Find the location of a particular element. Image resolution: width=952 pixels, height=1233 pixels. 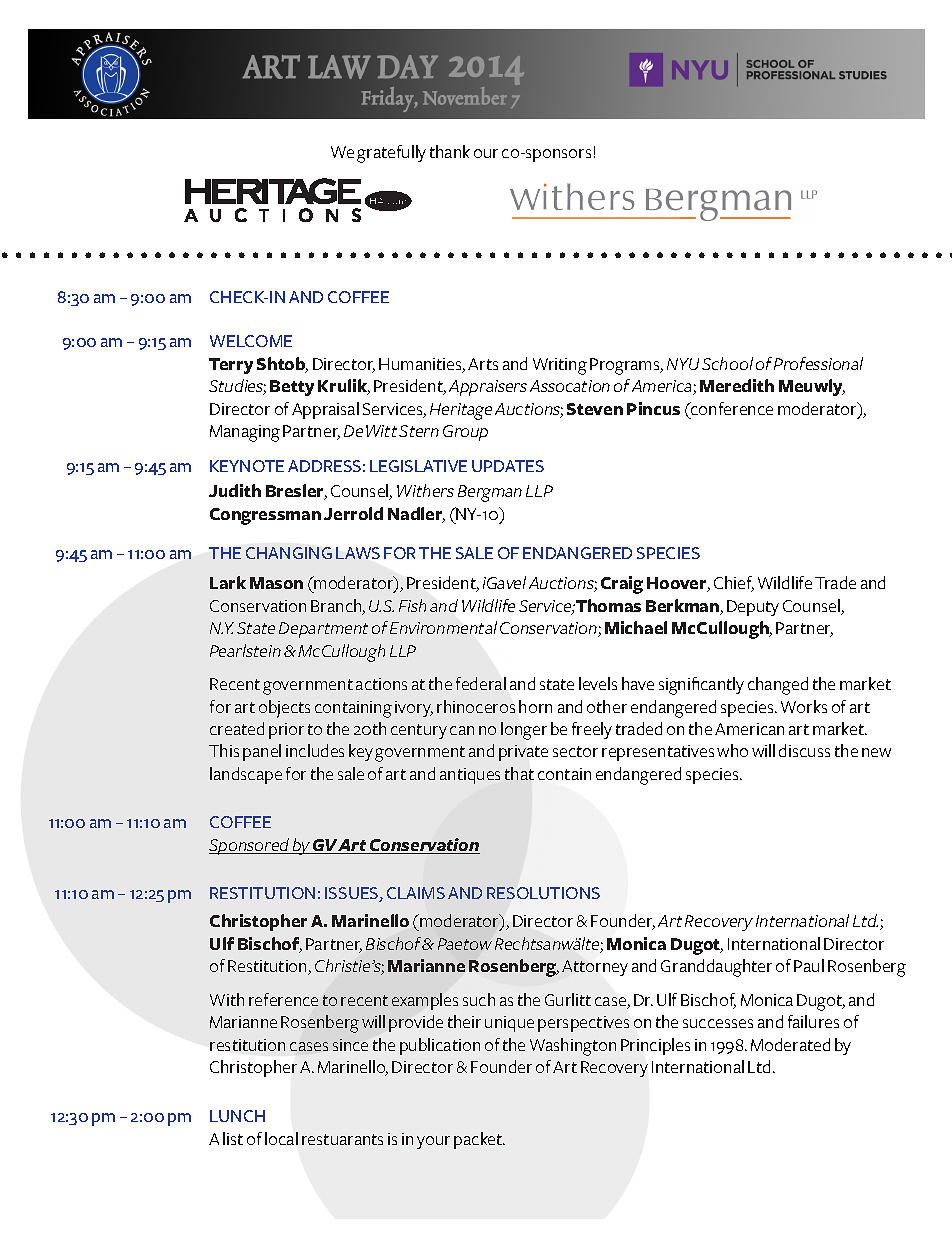

local is located at coordinates (281, 1138).
